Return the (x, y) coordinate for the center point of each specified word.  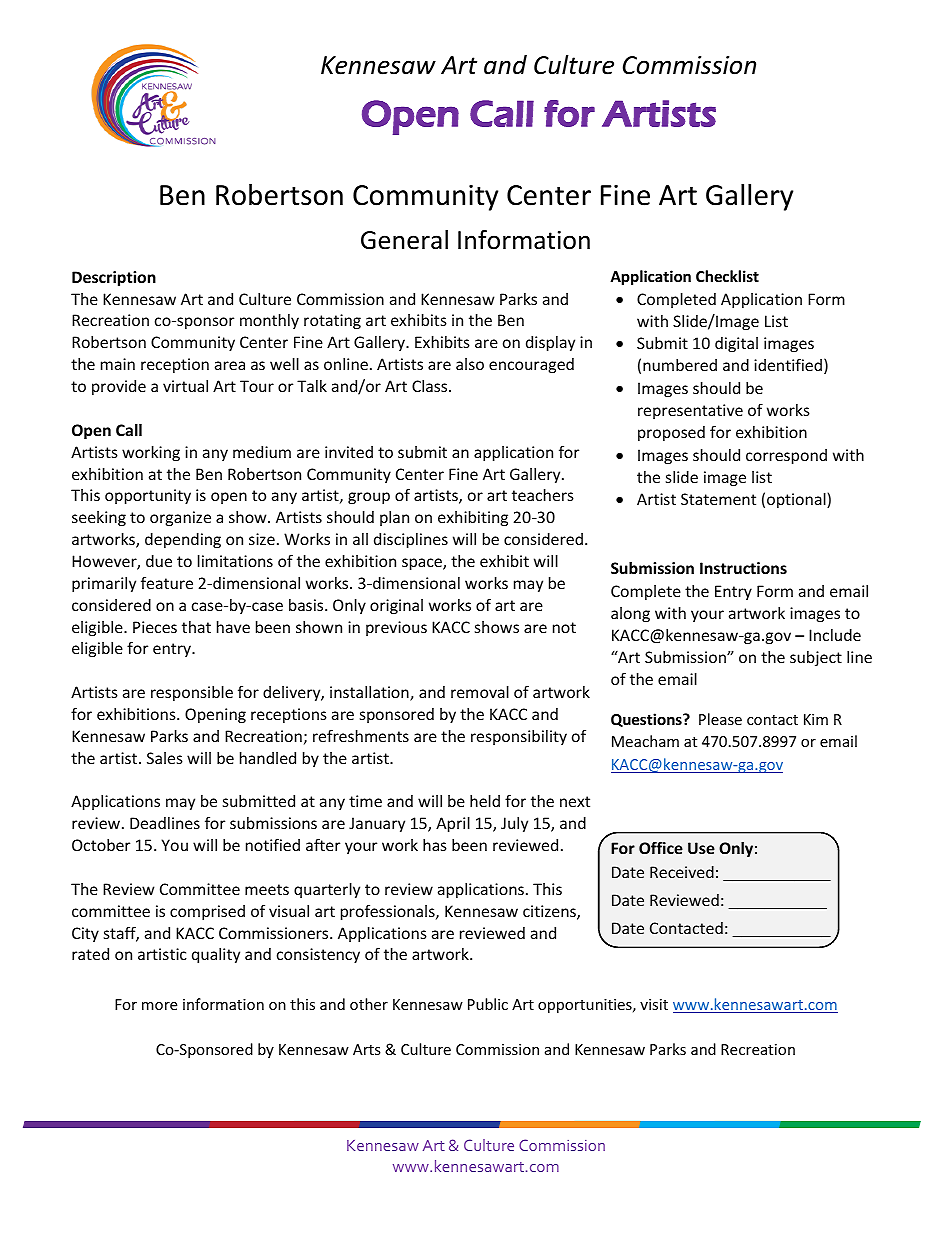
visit (654, 1004)
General (404, 240)
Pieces (155, 627)
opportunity (148, 496)
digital (736, 344)
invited (349, 452)
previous (396, 628)
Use (701, 848)
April (453, 824)
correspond (786, 456)
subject (816, 658)
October (101, 845)
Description (114, 278)
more (159, 1006)
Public (488, 1004)
